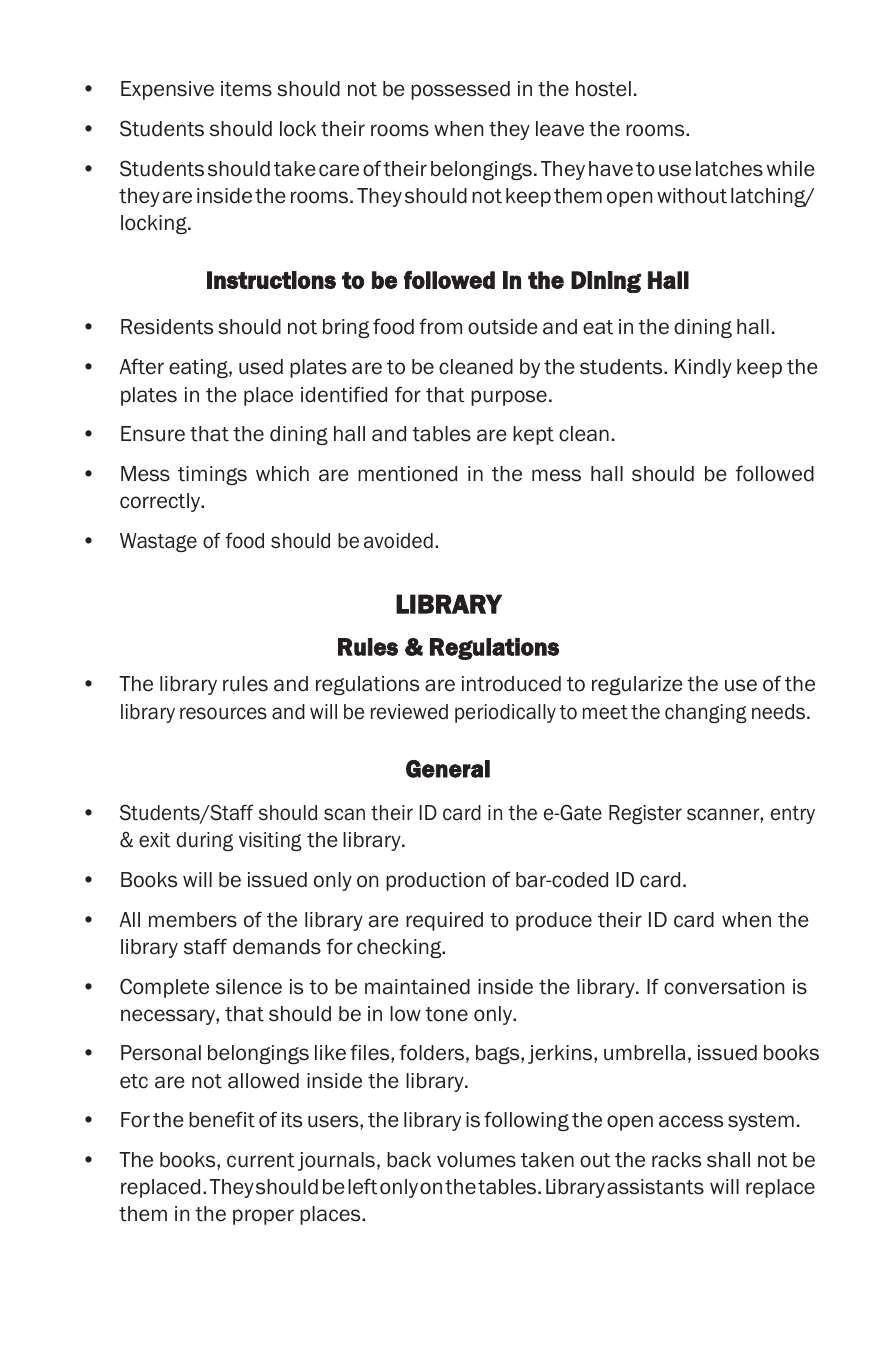 This screenshot has height=1345, width=896. I want to click on Kindly, so click(703, 368).
